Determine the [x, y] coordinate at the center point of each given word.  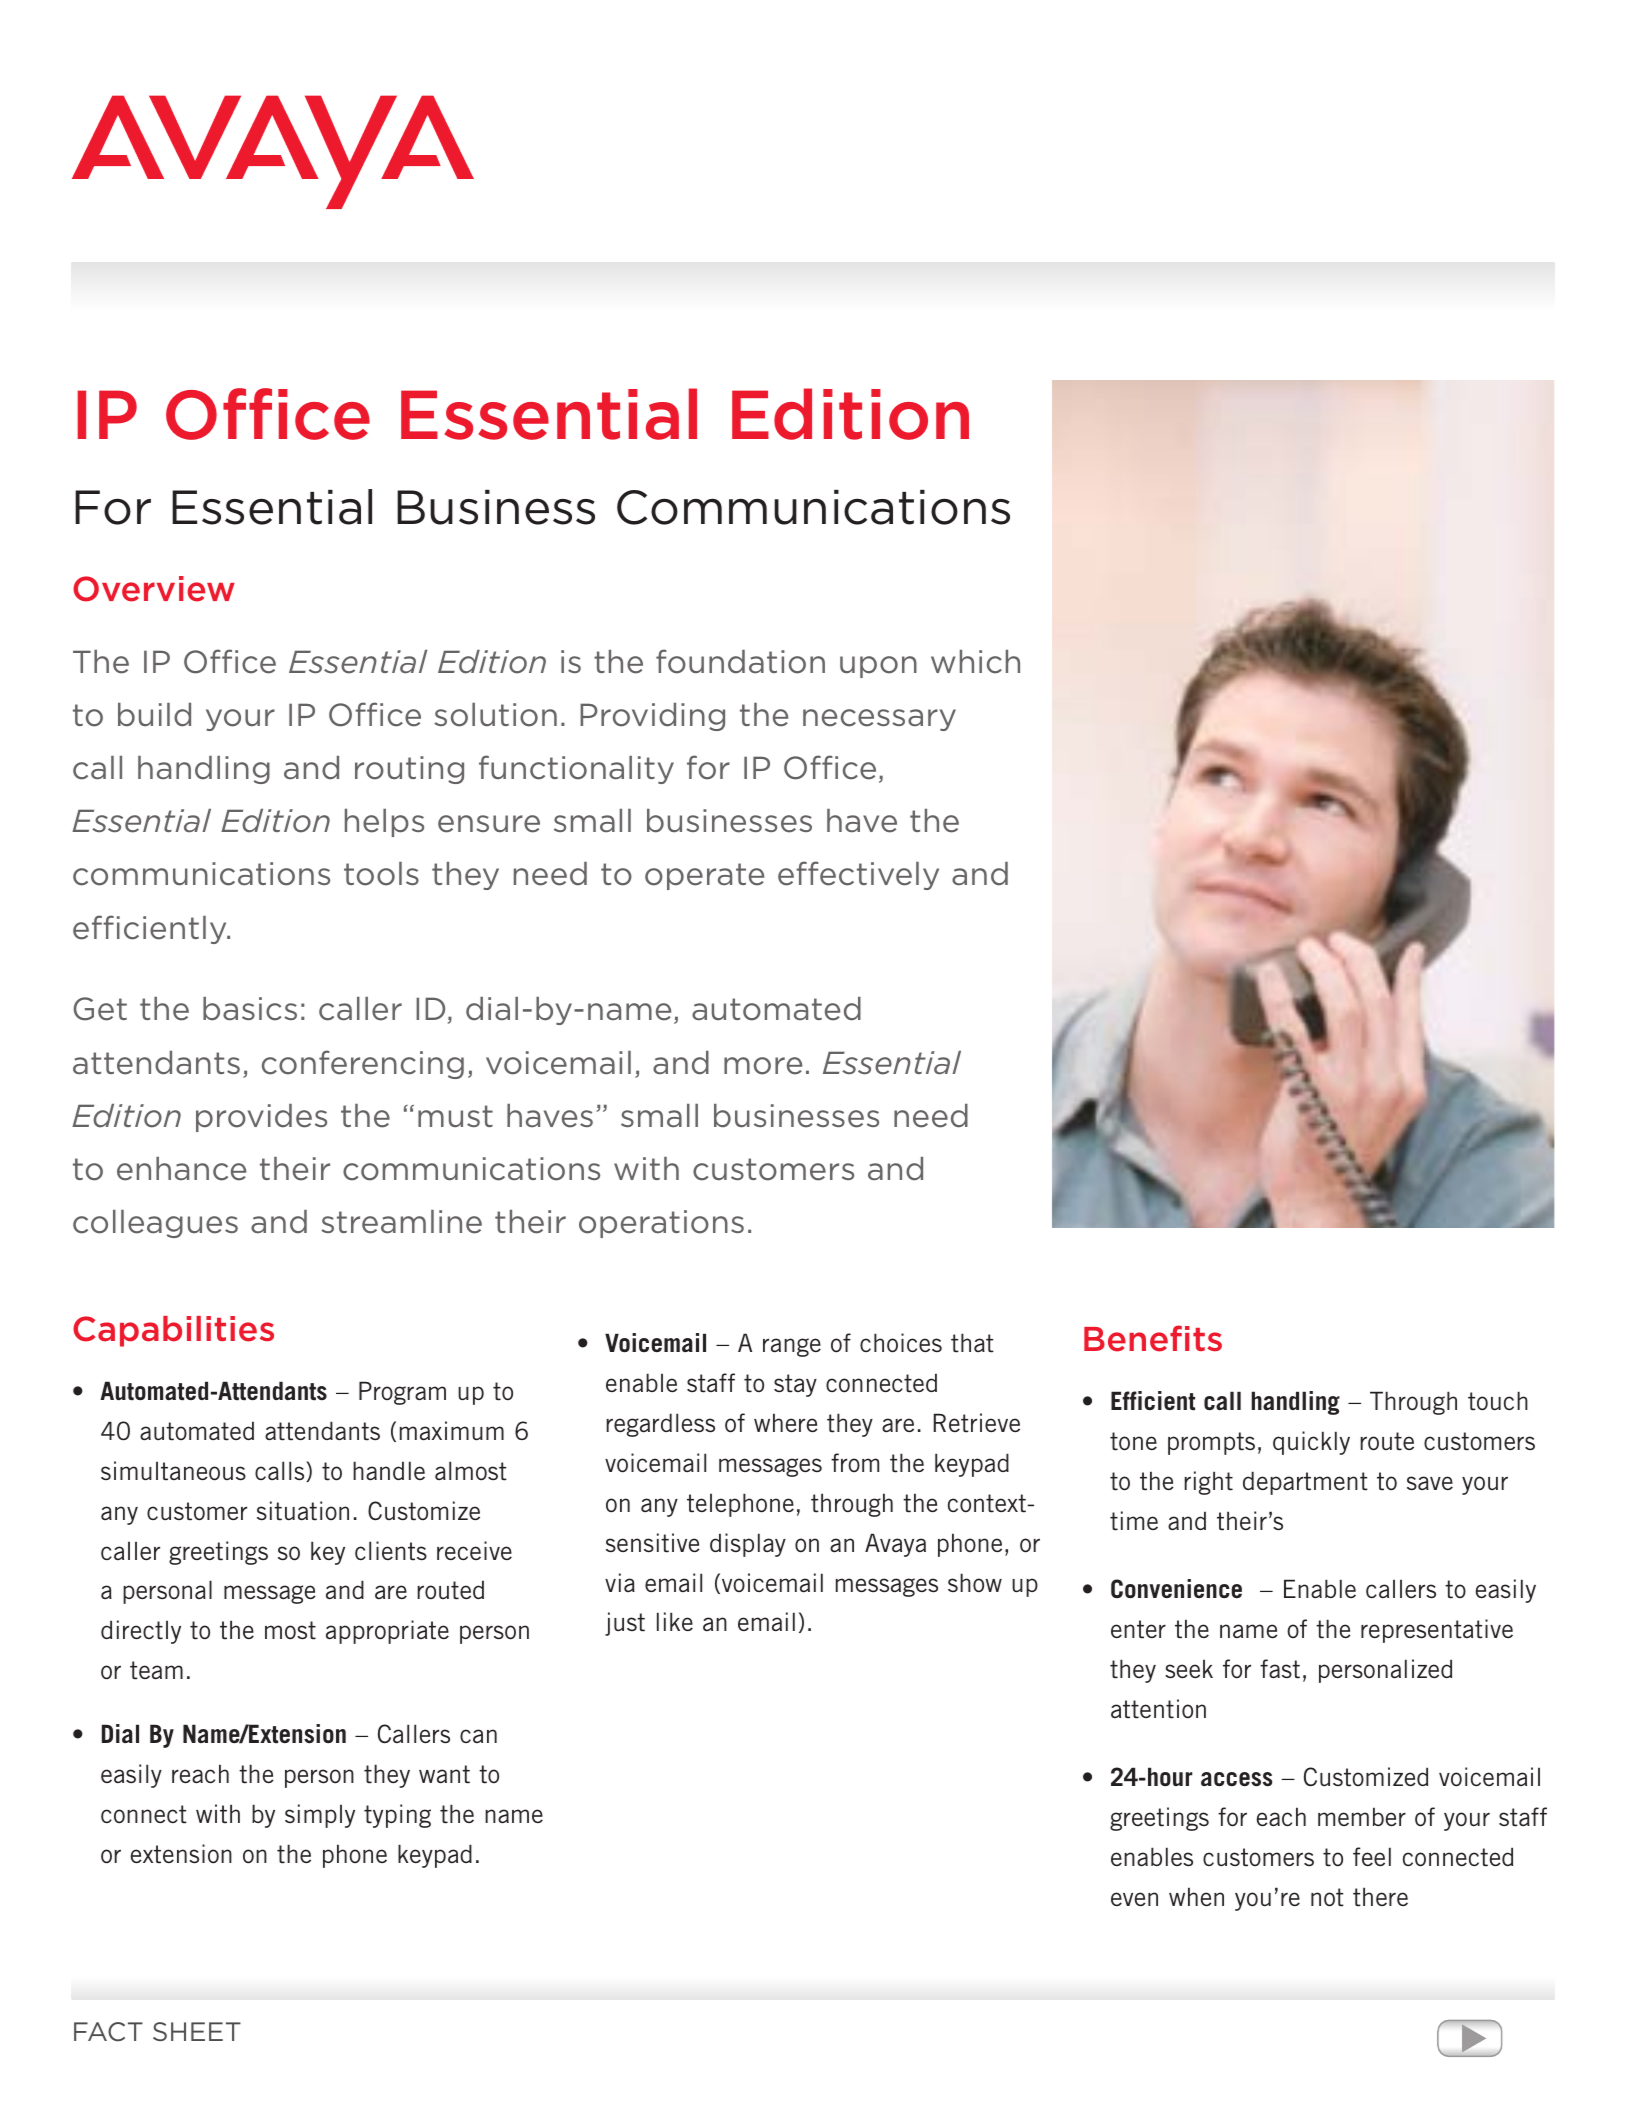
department [1305, 1483]
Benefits [1153, 1338]
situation [303, 1511]
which [975, 662]
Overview [154, 589]
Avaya [895, 1545]
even [1134, 1899]
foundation [740, 661]
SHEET [197, 2031]
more [763, 1066]
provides [261, 1118]
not [1327, 1897]
